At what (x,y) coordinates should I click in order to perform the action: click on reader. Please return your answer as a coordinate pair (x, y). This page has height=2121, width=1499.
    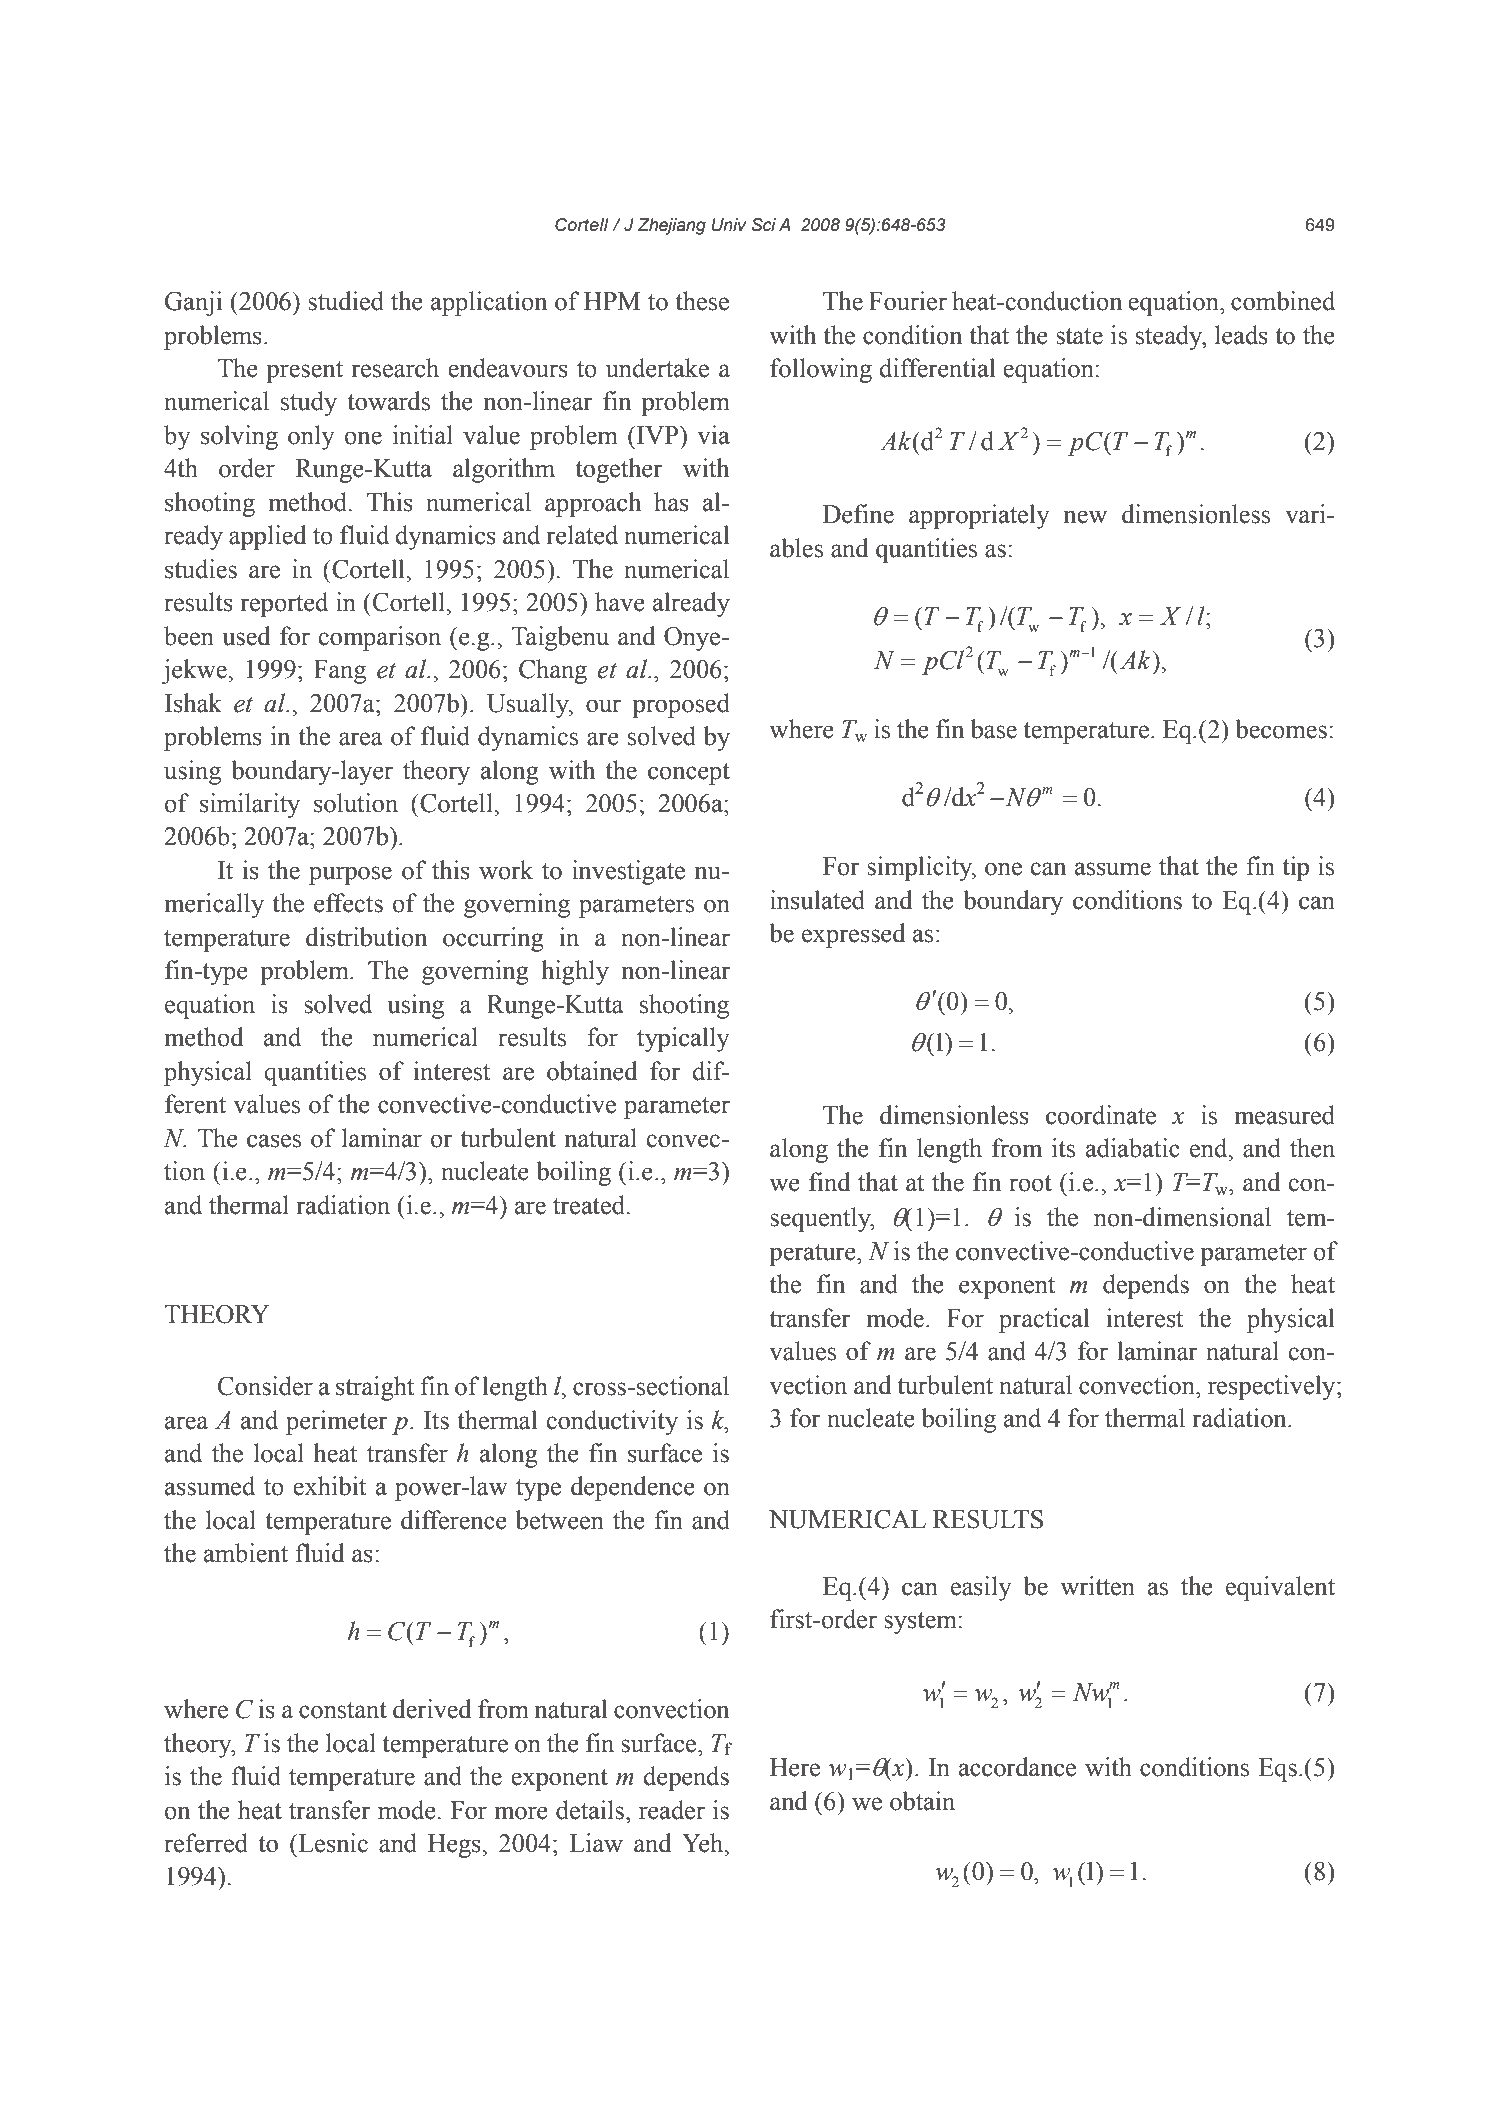
    Looking at the image, I should click on (672, 1810).
